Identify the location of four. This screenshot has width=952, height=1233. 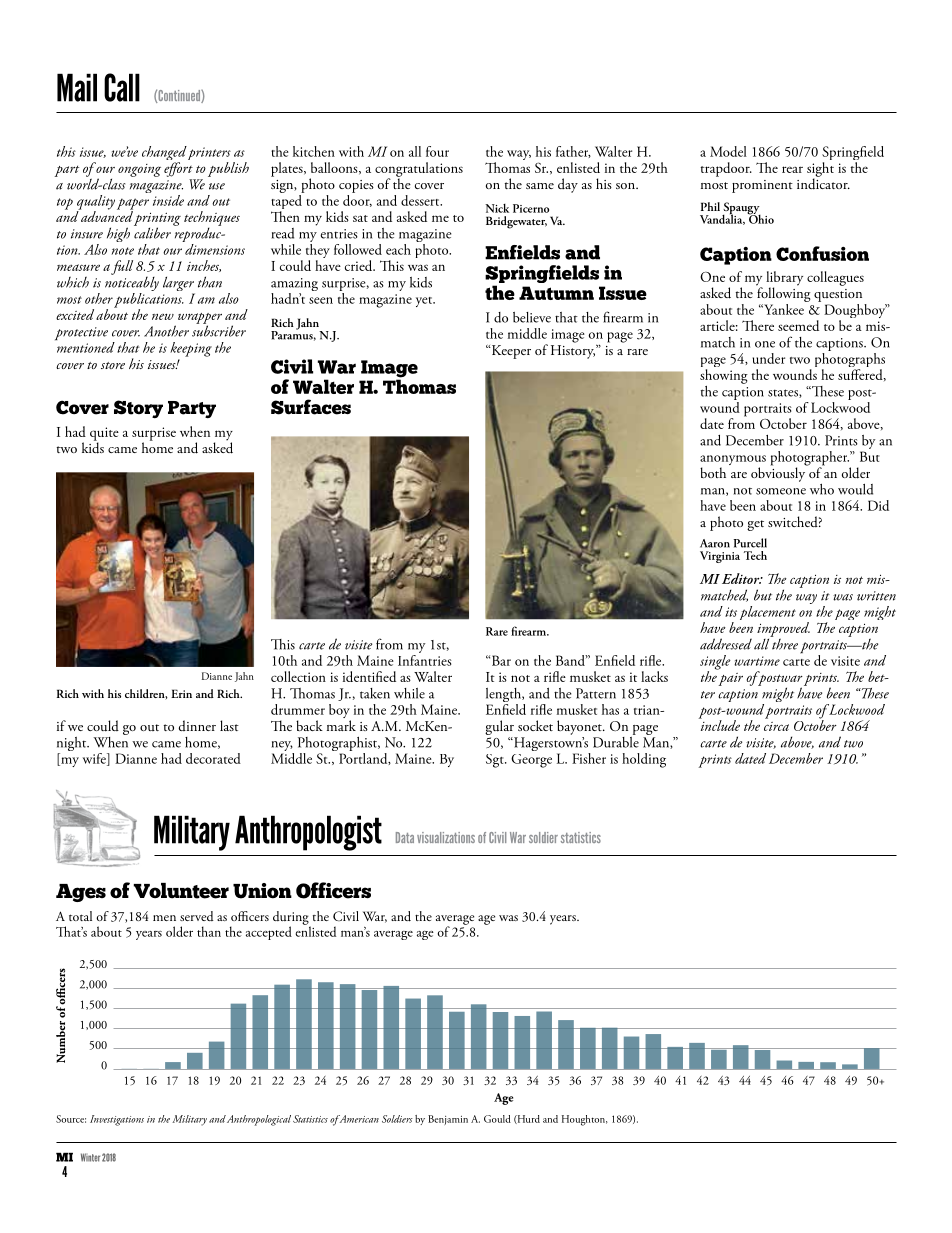
(437, 151).
